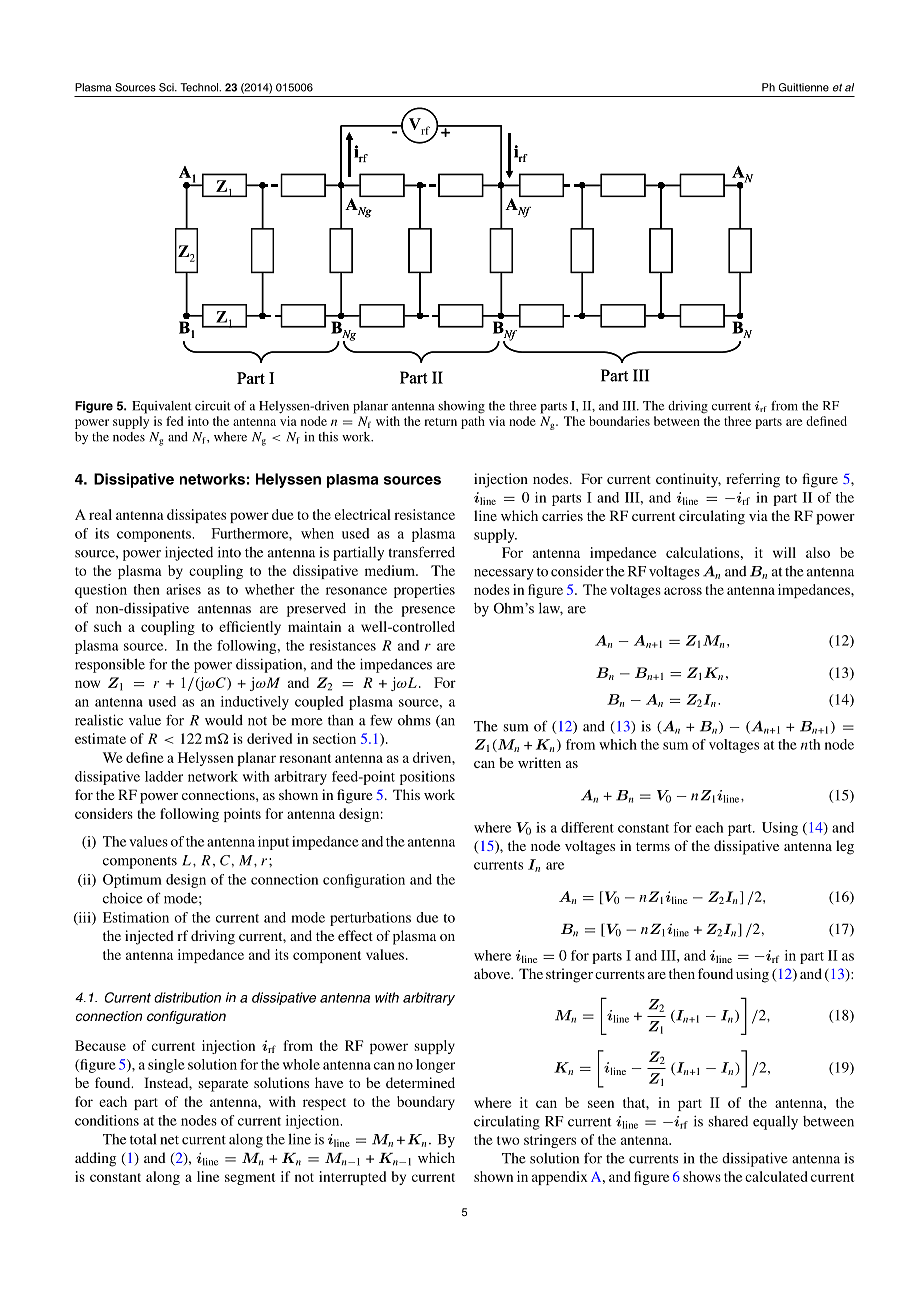  What do you see at coordinates (776, 1176) in the screenshot?
I see `calculated` at bounding box center [776, 1176].
